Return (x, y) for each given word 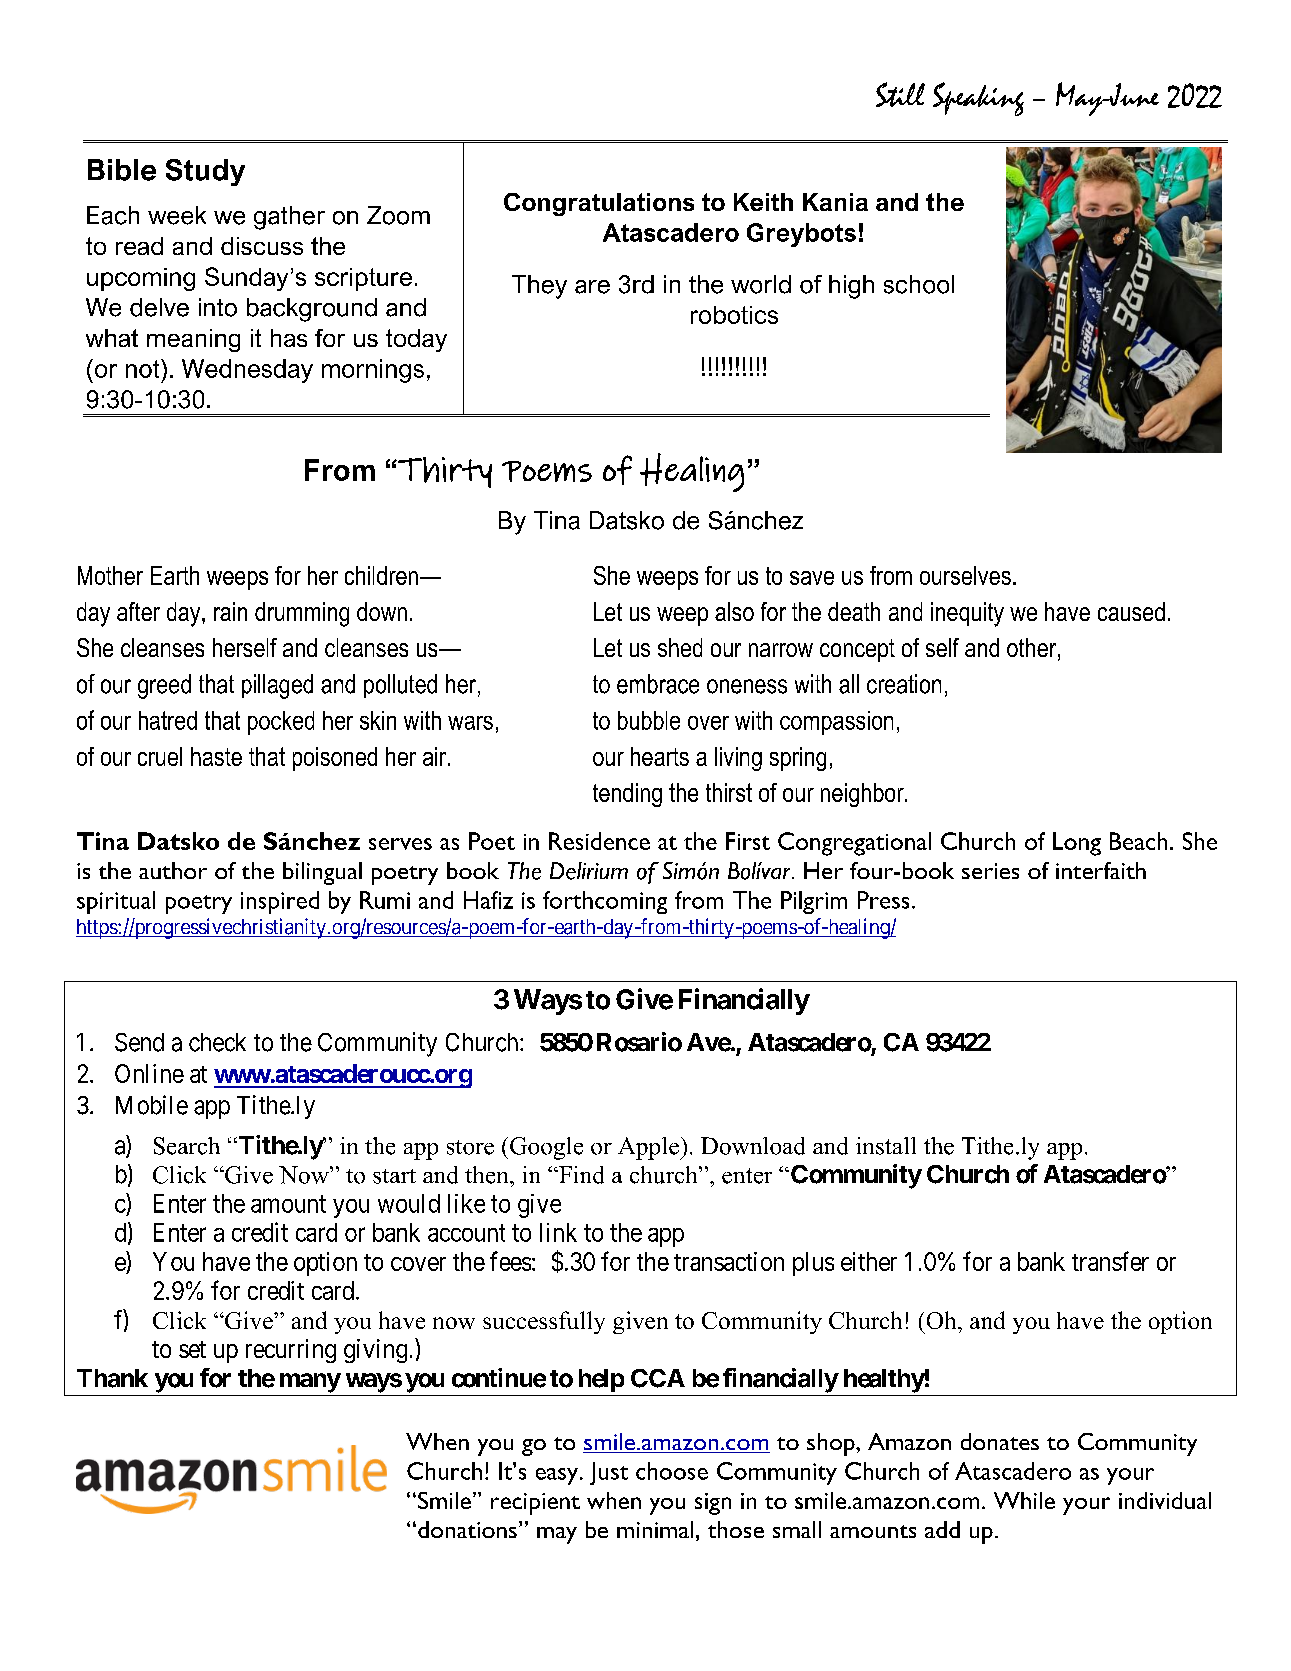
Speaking (978, 99)
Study (205, 172)
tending (627, 795)
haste (216, 756)
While (1024, 1500)
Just (609, 1473)
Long (1077, 844)
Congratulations (599, 204)
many (310, 1383)
